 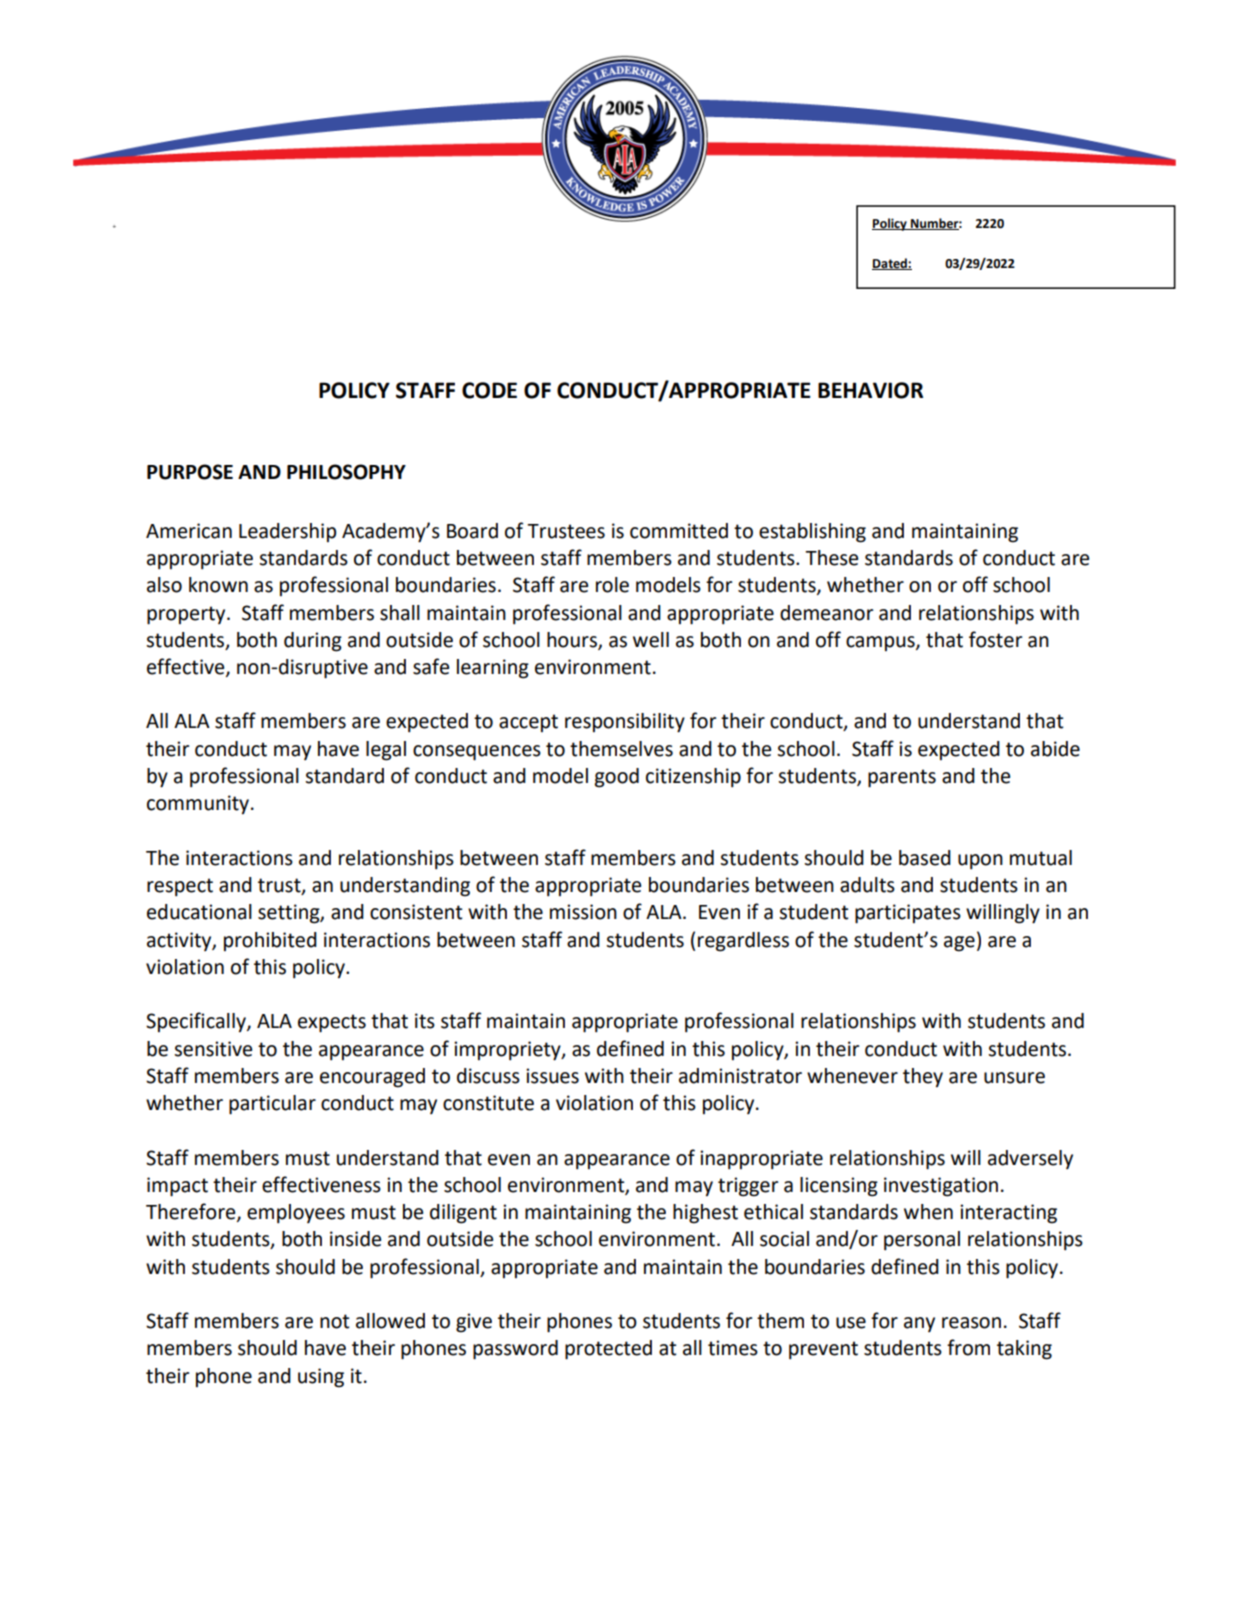 What do you see at coordinates (321, 1378) in the screenshot?
I see `using` at bounding box center [321, 1378].
